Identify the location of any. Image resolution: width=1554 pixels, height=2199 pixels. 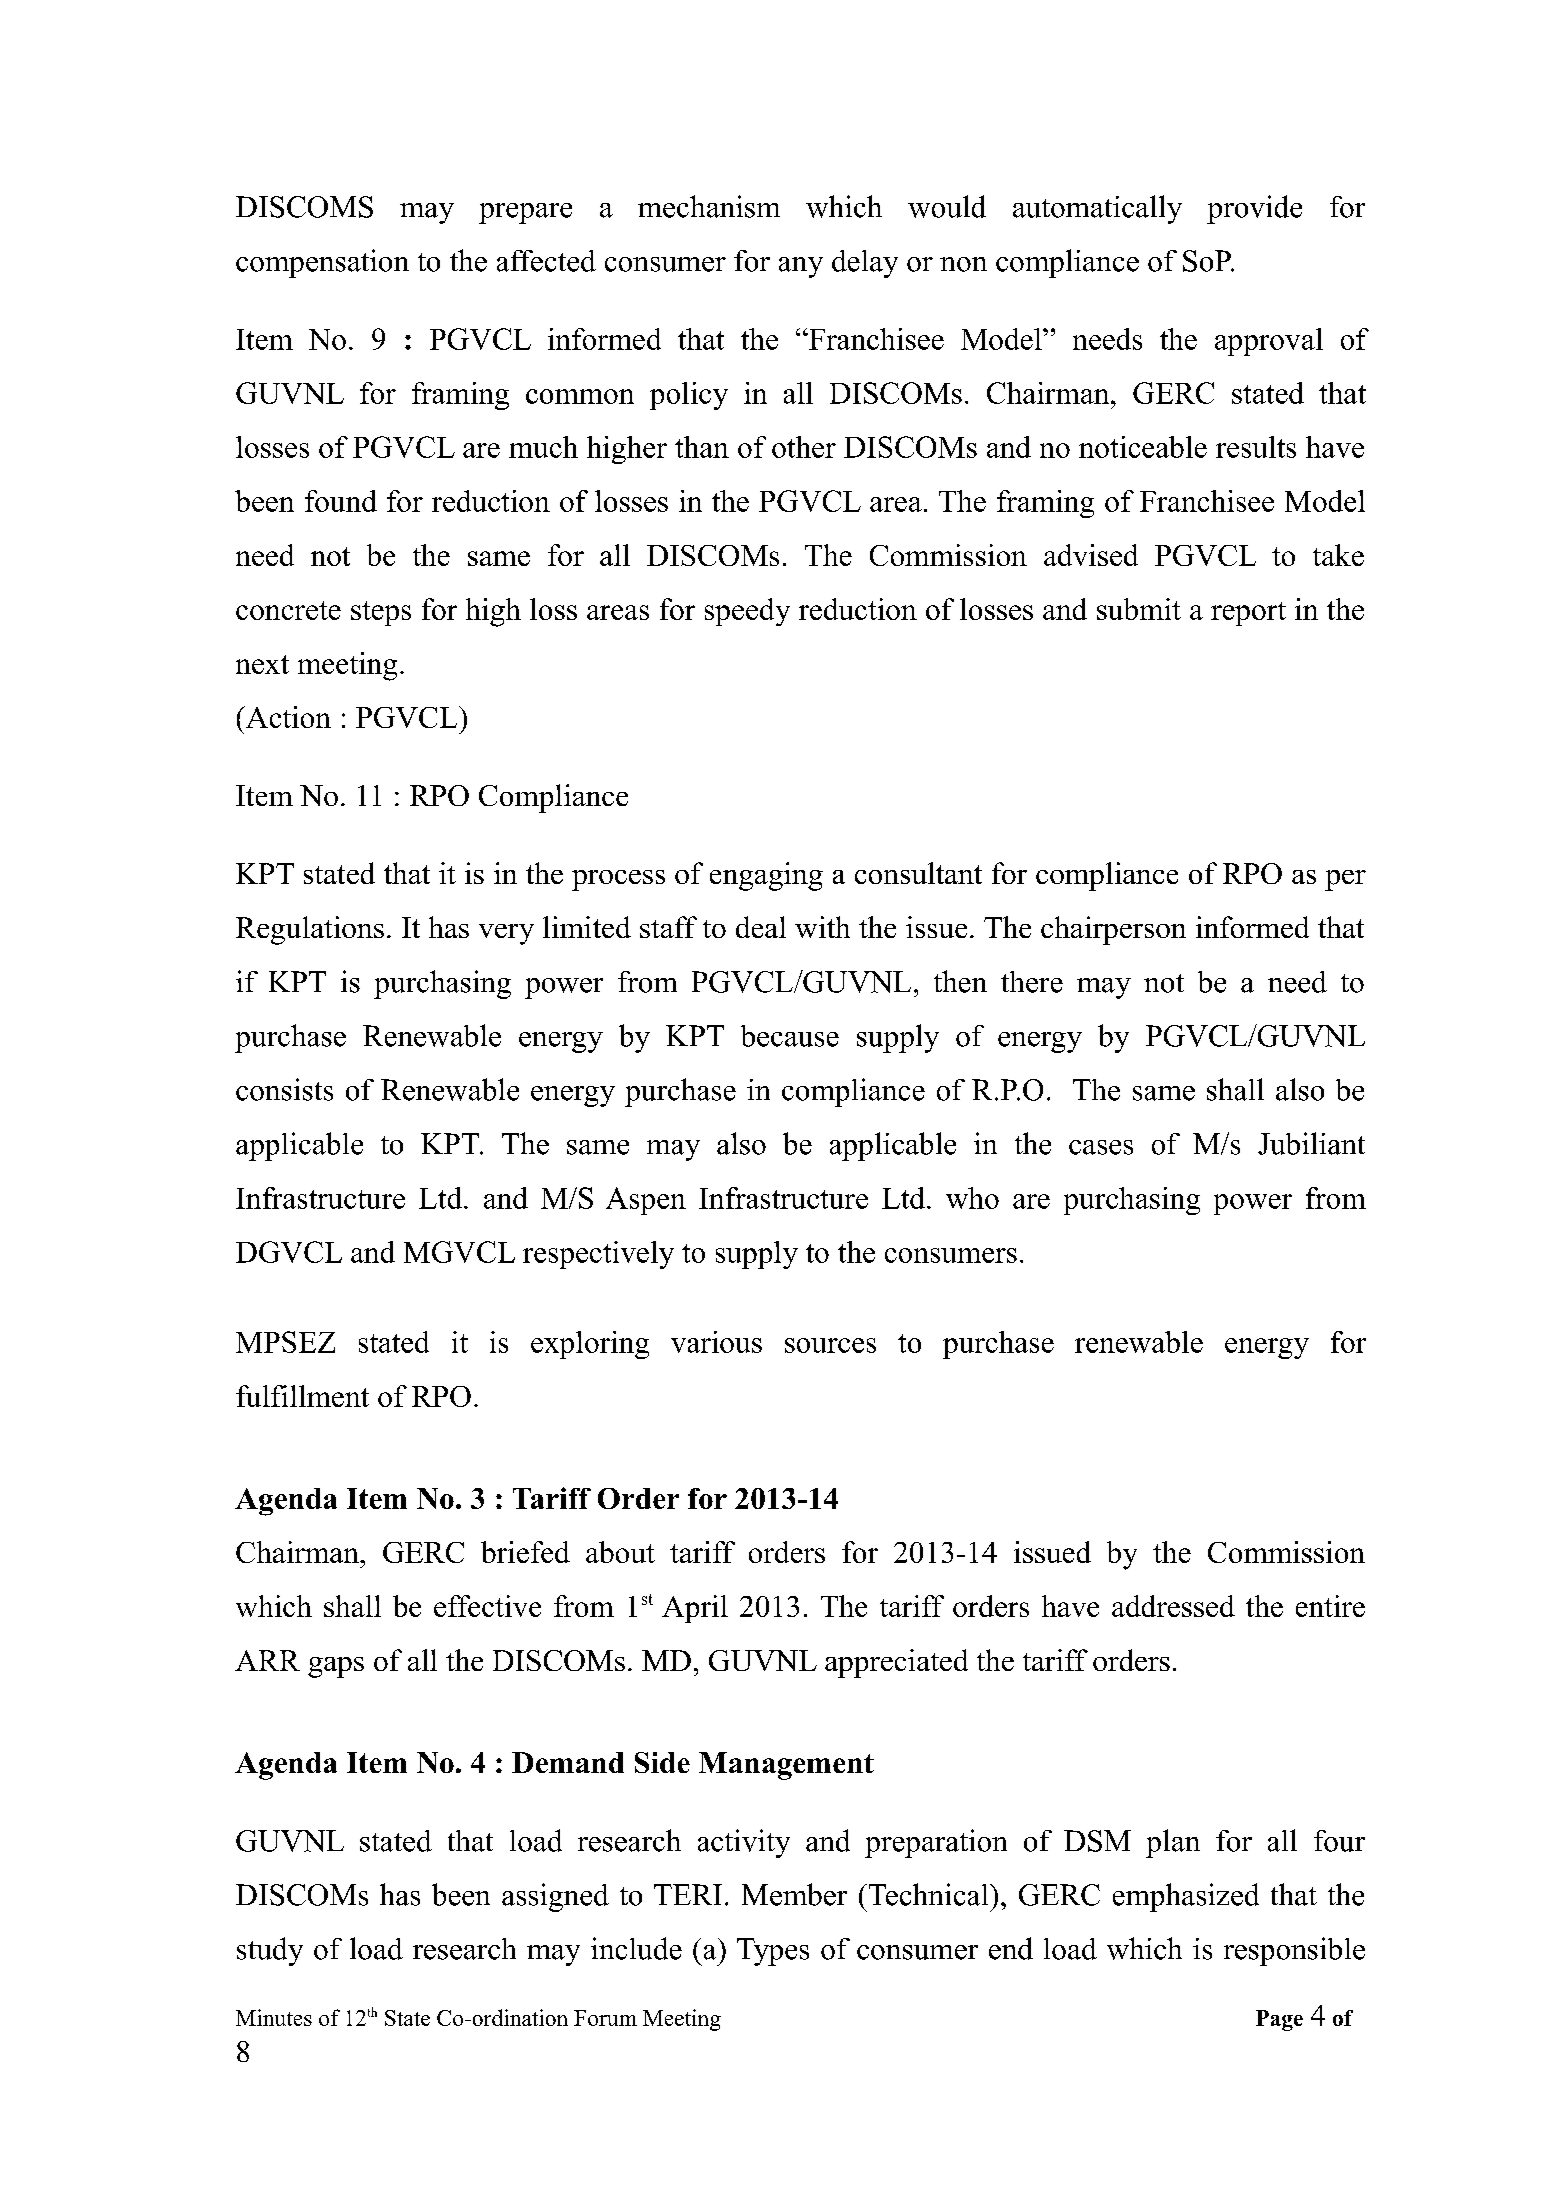
(801, 267).
